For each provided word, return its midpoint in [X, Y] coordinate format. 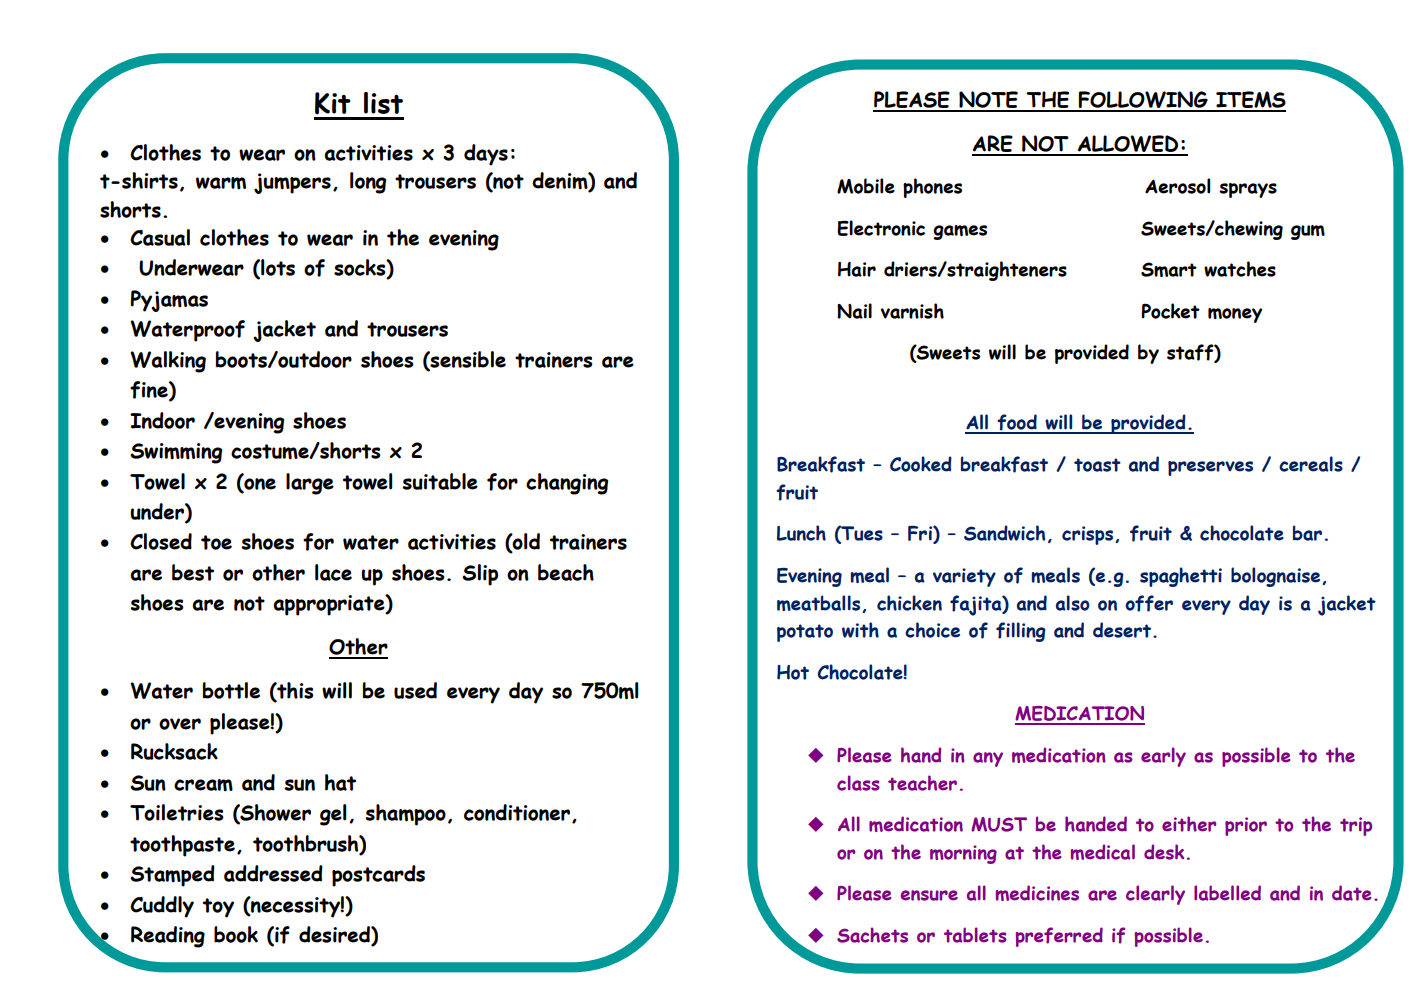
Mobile [866, 186]
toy [218, 908]
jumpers [292, 183]
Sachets [872, 935]
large [310, 484]
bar [1307, 533]
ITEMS [1250, 101]
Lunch [801, 533]
